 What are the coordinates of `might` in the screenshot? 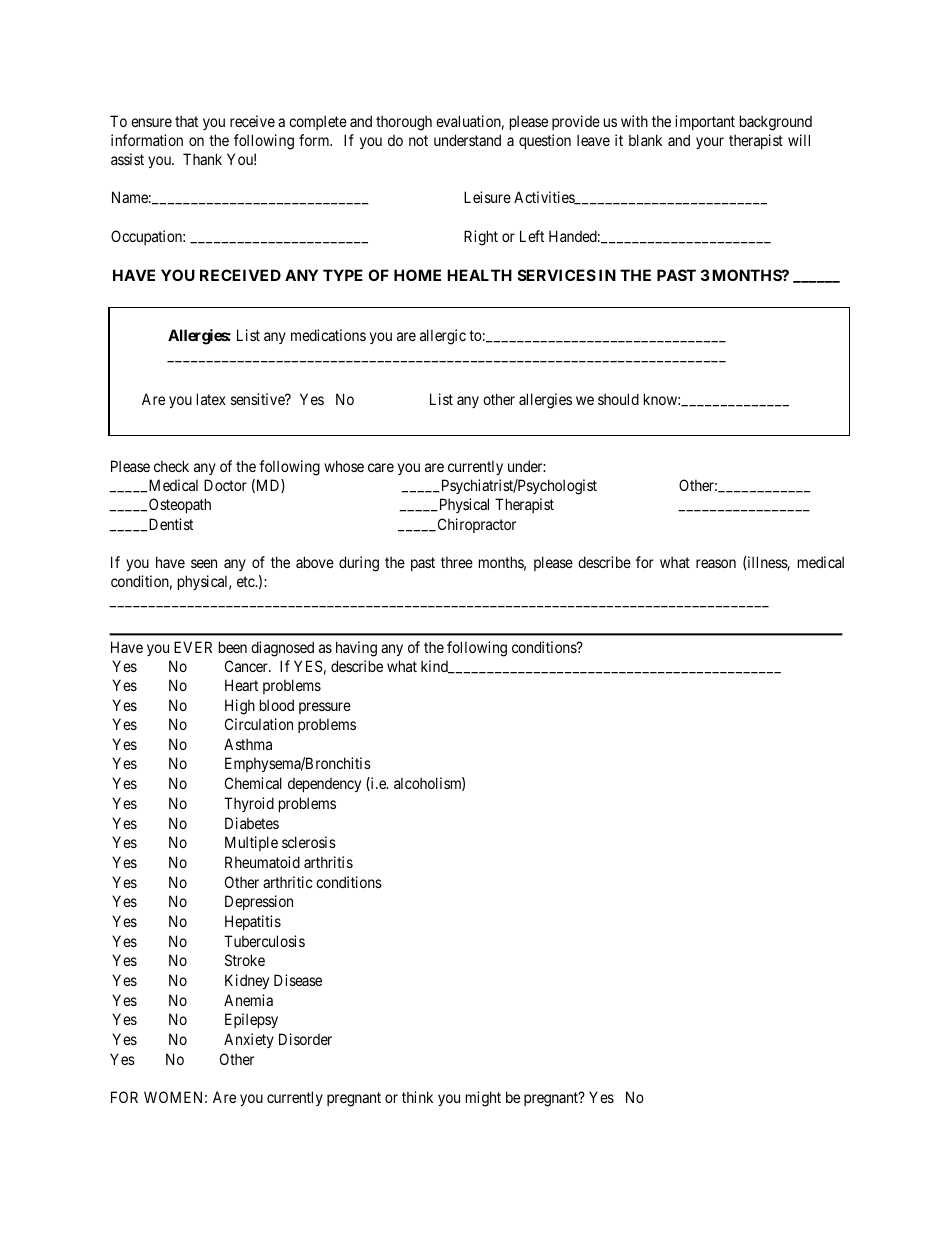 It's located at (483, 1099).
